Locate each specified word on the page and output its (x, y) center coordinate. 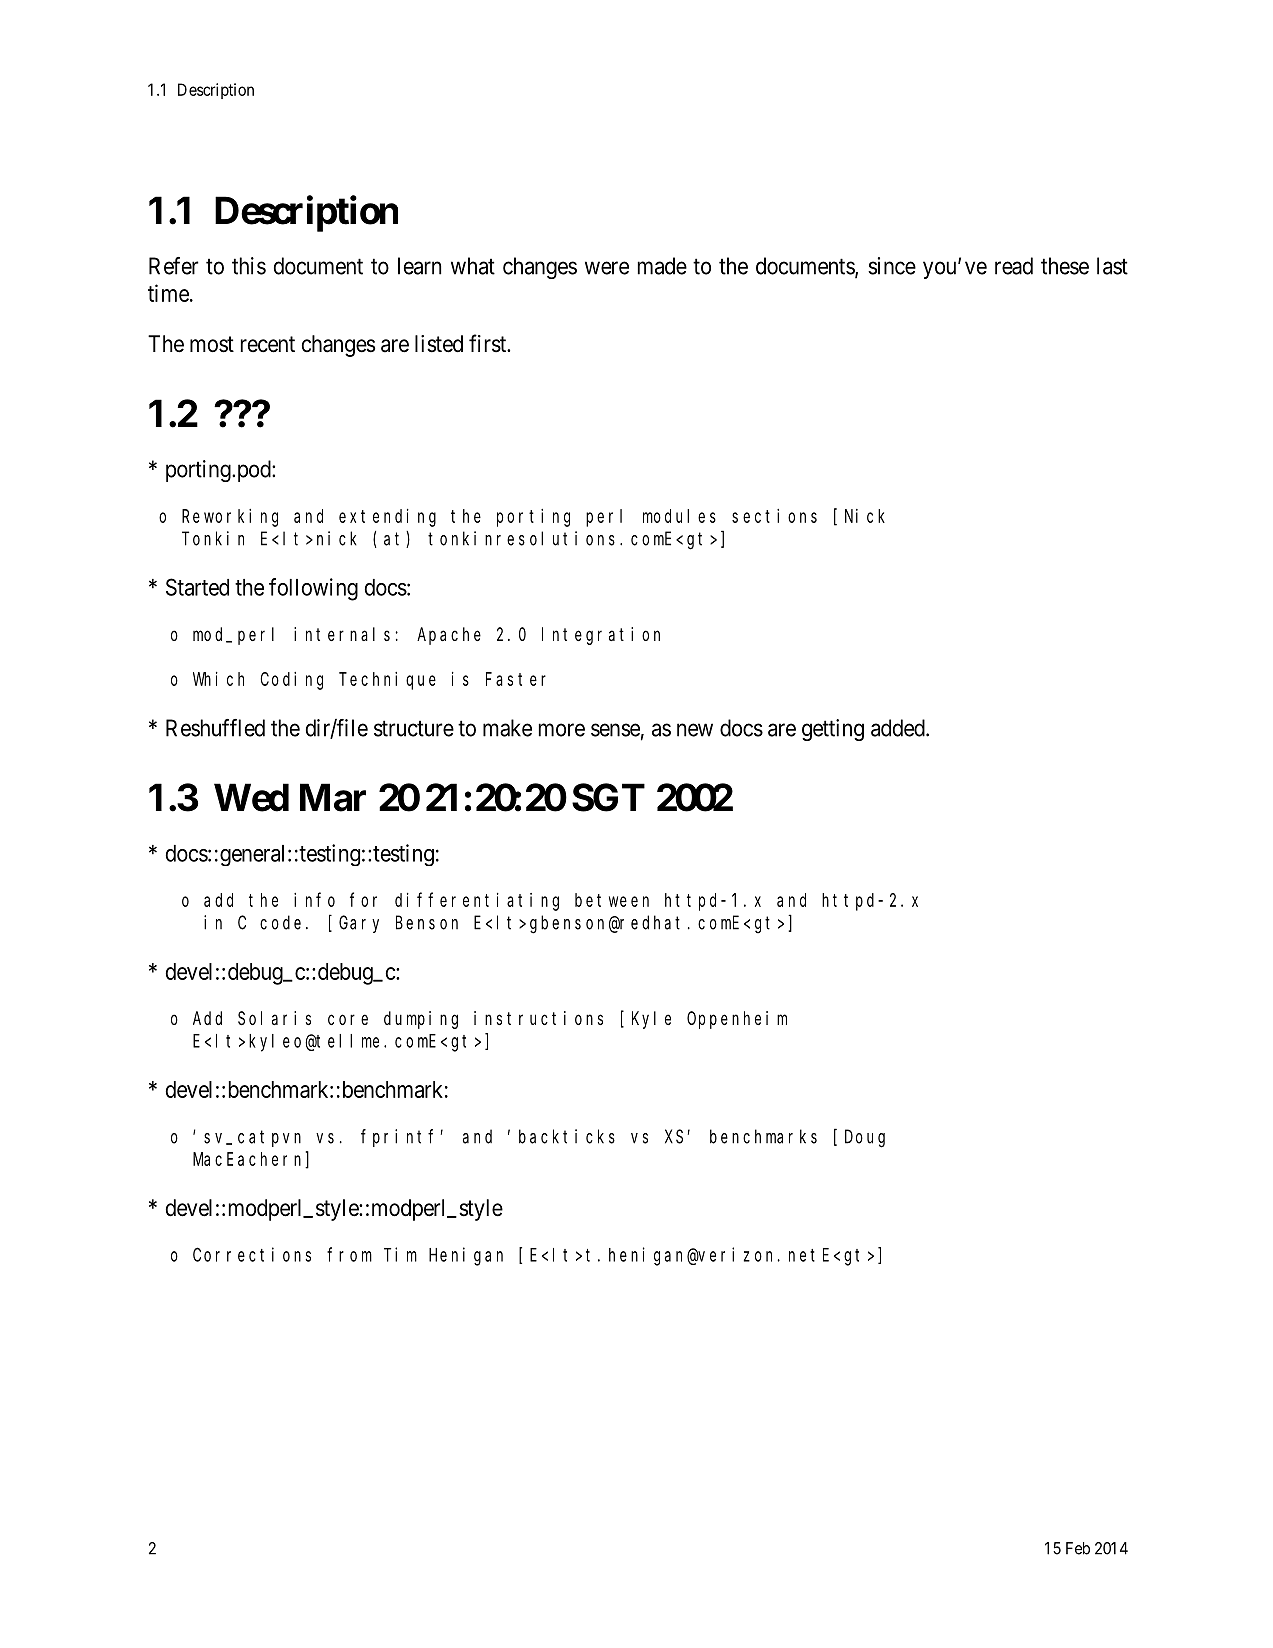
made (662, 266)
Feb (1078, 1548)
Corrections (252, 1254)
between (612, 900)
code (280, 922)
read (1014, 266)
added (899, 728)
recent (268, 344)
